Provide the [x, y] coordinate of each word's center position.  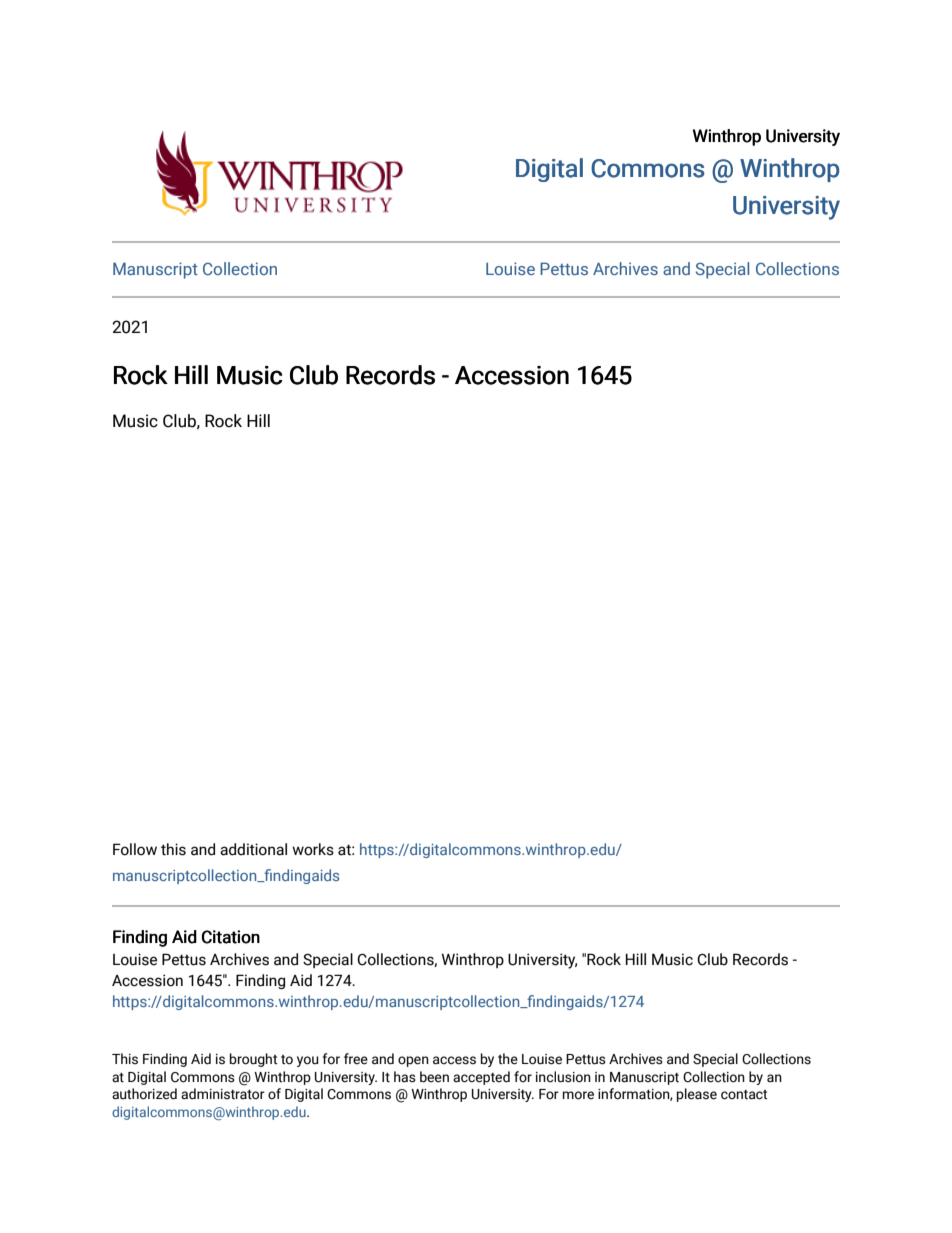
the [508, 1059]
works [313, 849]
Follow [135, 849]
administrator [223, 1094]
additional [253, 849]
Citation [231, 937]
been [434, 1077]
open [413, 1061]
